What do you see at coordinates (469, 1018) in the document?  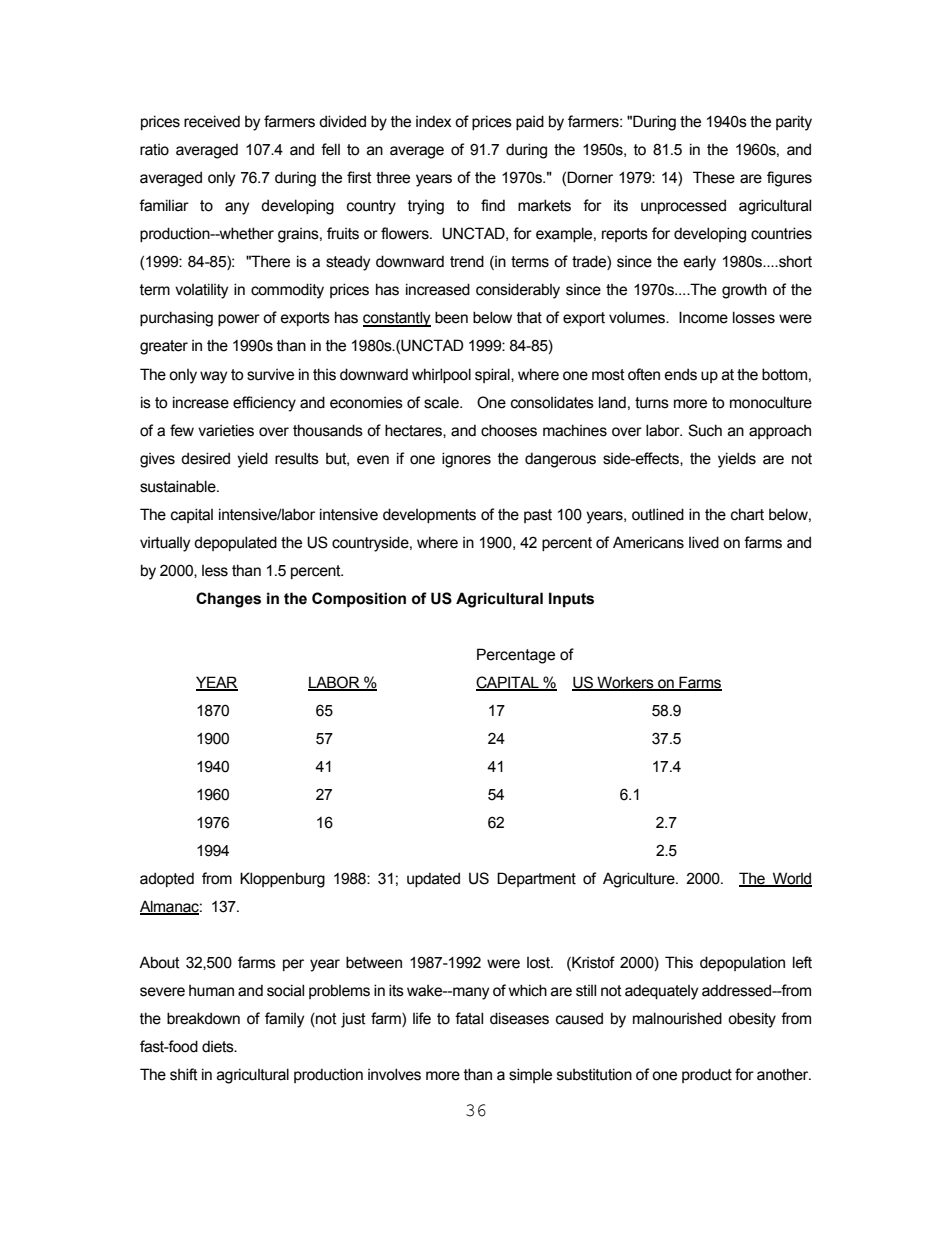 I see `fatal` at bounding box center [469, 1018].
